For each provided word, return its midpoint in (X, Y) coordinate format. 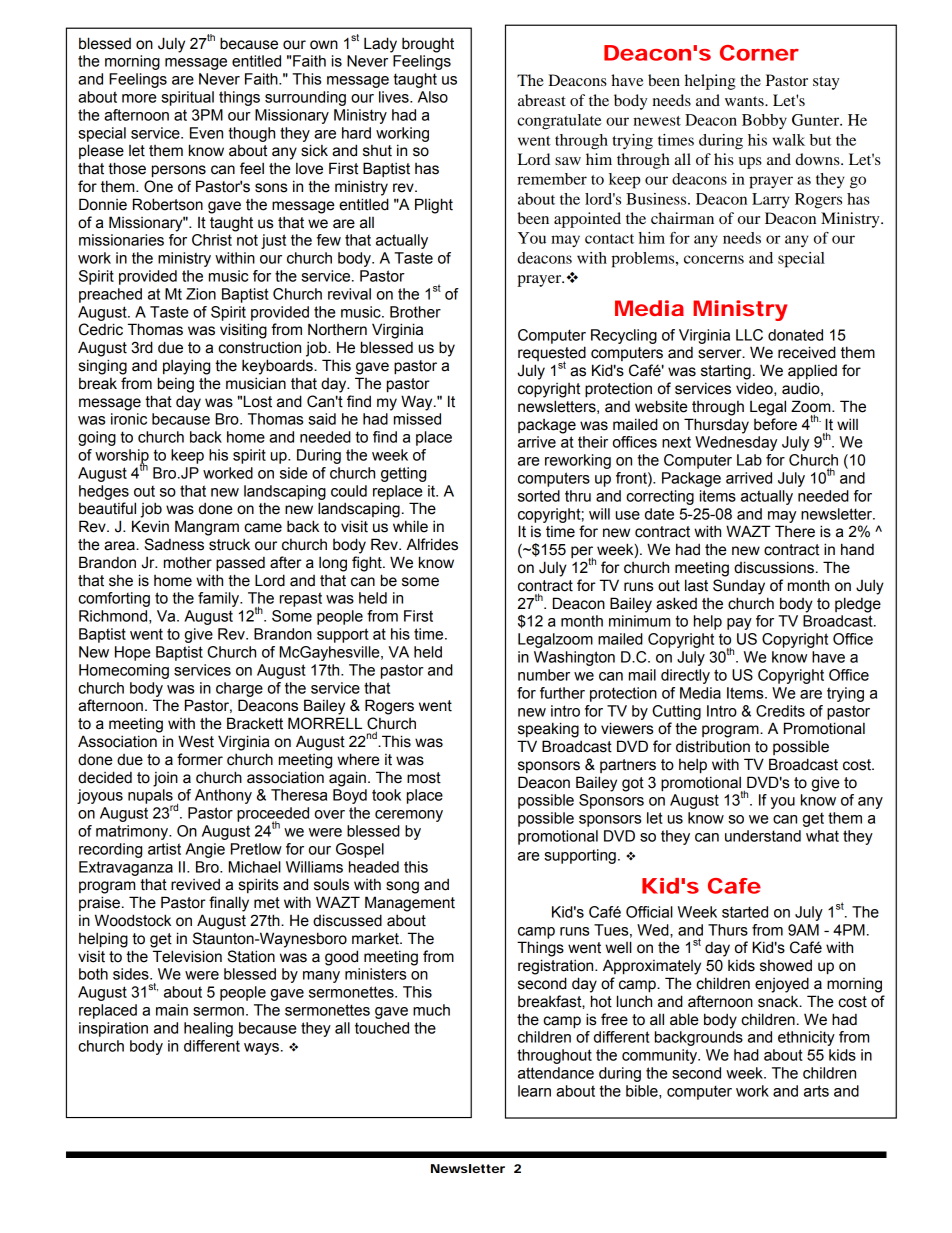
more (139, 98)
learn (534, 1091)
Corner (759, 53)
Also (433, 97)
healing (208, 1029)
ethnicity (806, 1038)
